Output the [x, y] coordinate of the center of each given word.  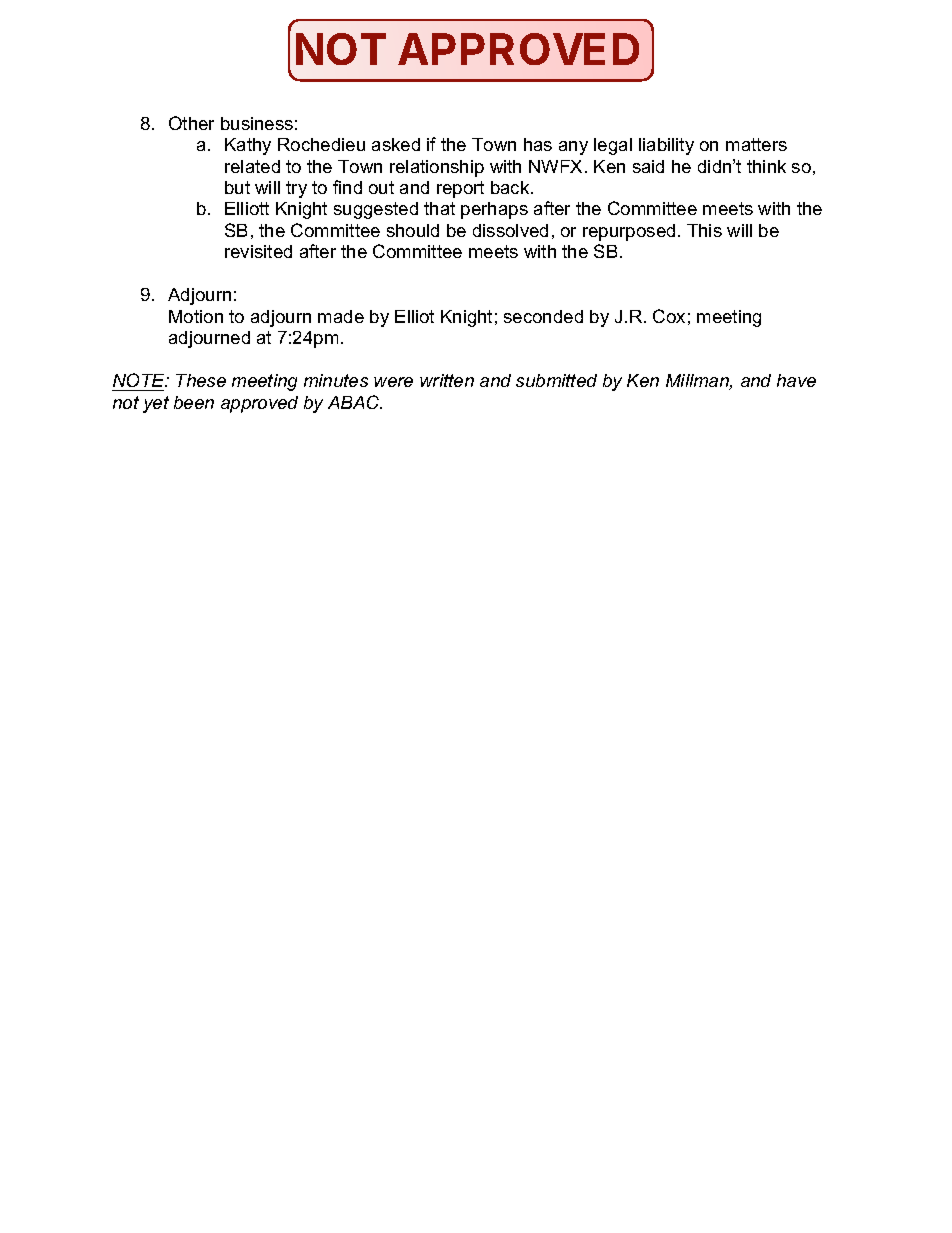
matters [756, 144]
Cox [669, 316]
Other [191, 123]
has [538, 144]
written [447, 380]
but [237, 187]
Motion [196, 316]
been [194, 402]
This [704, 230]
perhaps [494, 210]
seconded [543, 316]
